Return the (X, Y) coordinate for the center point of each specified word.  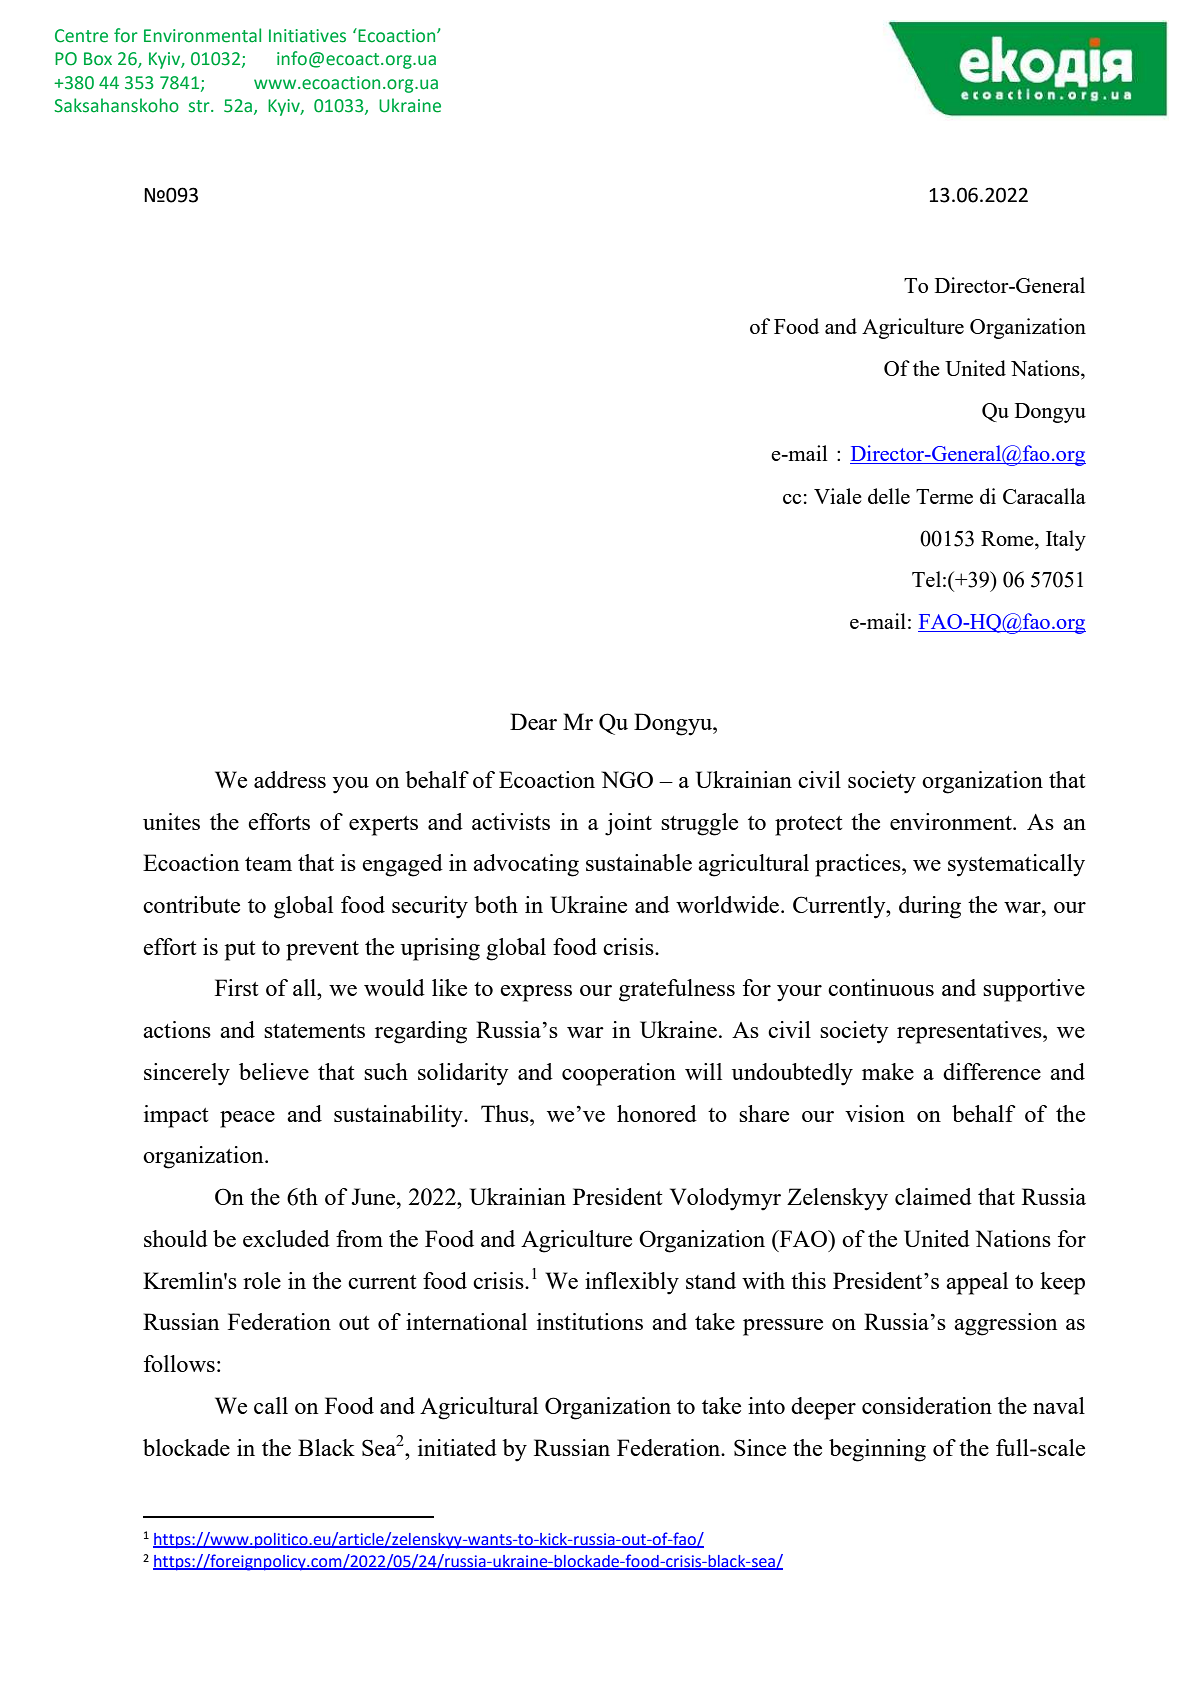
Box (98, 59)
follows (179, 1363)
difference (992, 1071)
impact (176, 1116)
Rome (1008, 538)
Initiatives (307, 36)
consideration (927, 1405)
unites (171, 821)
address (290, 779)
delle (889, 496)
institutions (590, 1321)
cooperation (619, 1074)
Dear (533, 721)
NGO (627, 779)
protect (808, 826)
